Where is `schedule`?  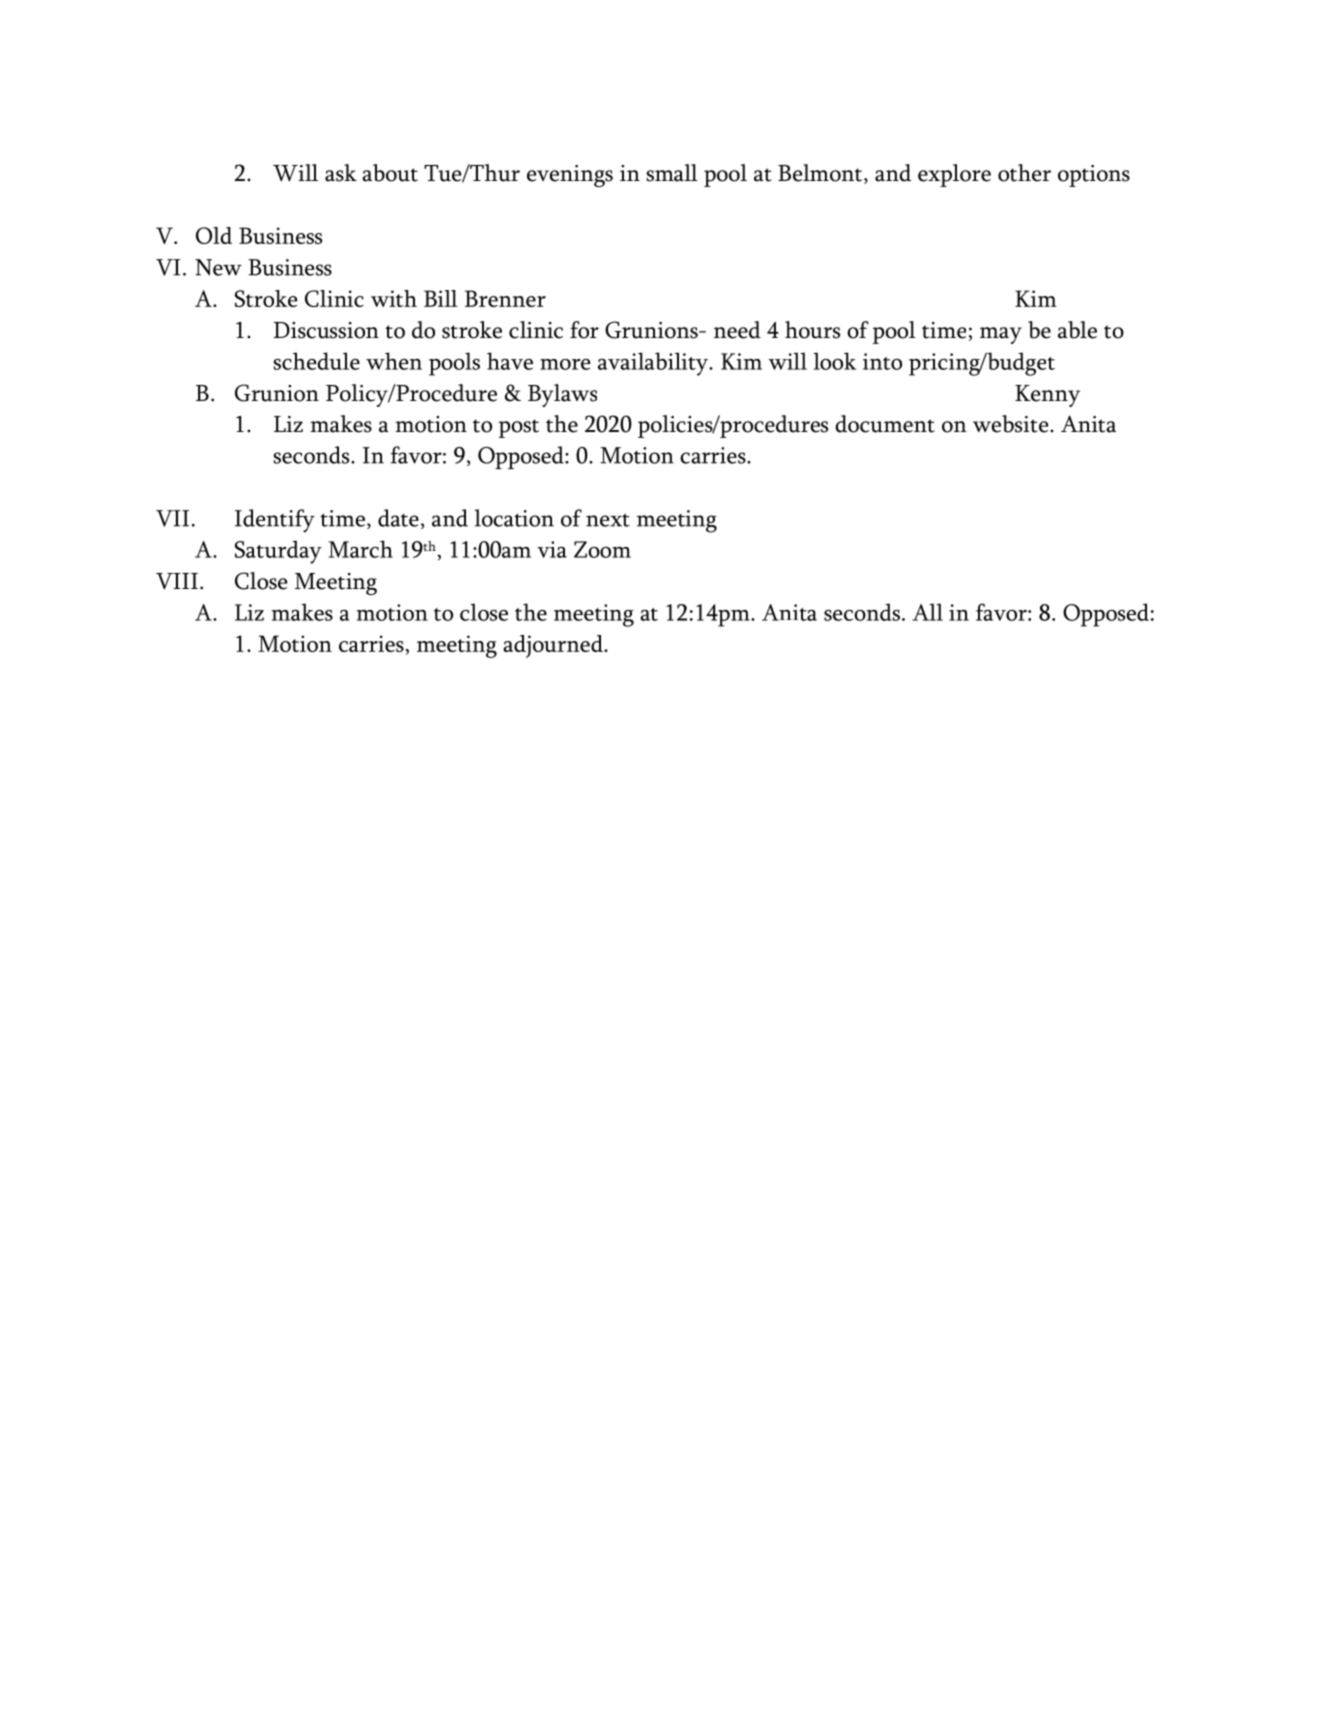 schedule is located at coordinates (317, 361).
